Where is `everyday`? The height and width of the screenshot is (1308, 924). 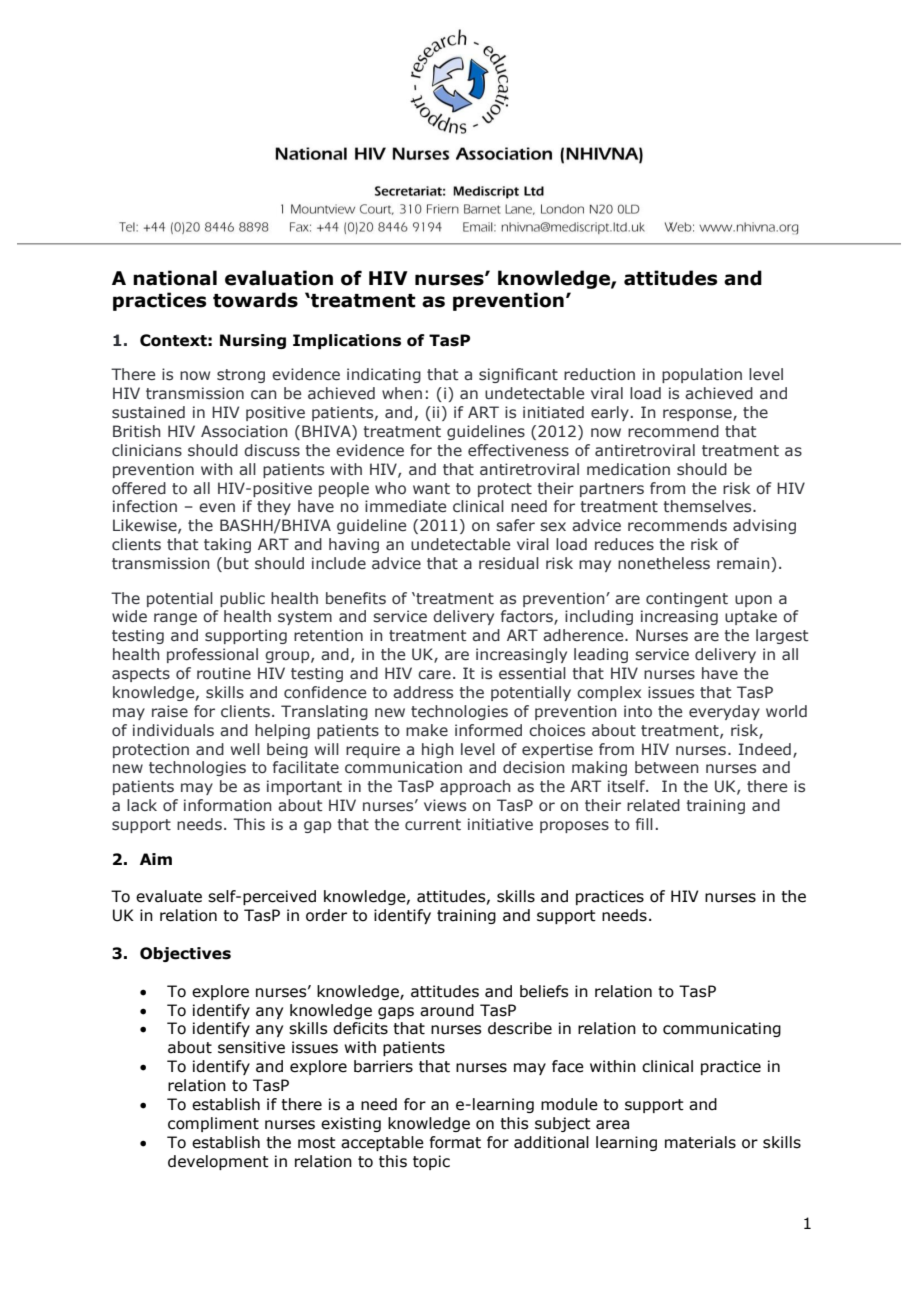
everyday is located at coordinates (724, 712).
